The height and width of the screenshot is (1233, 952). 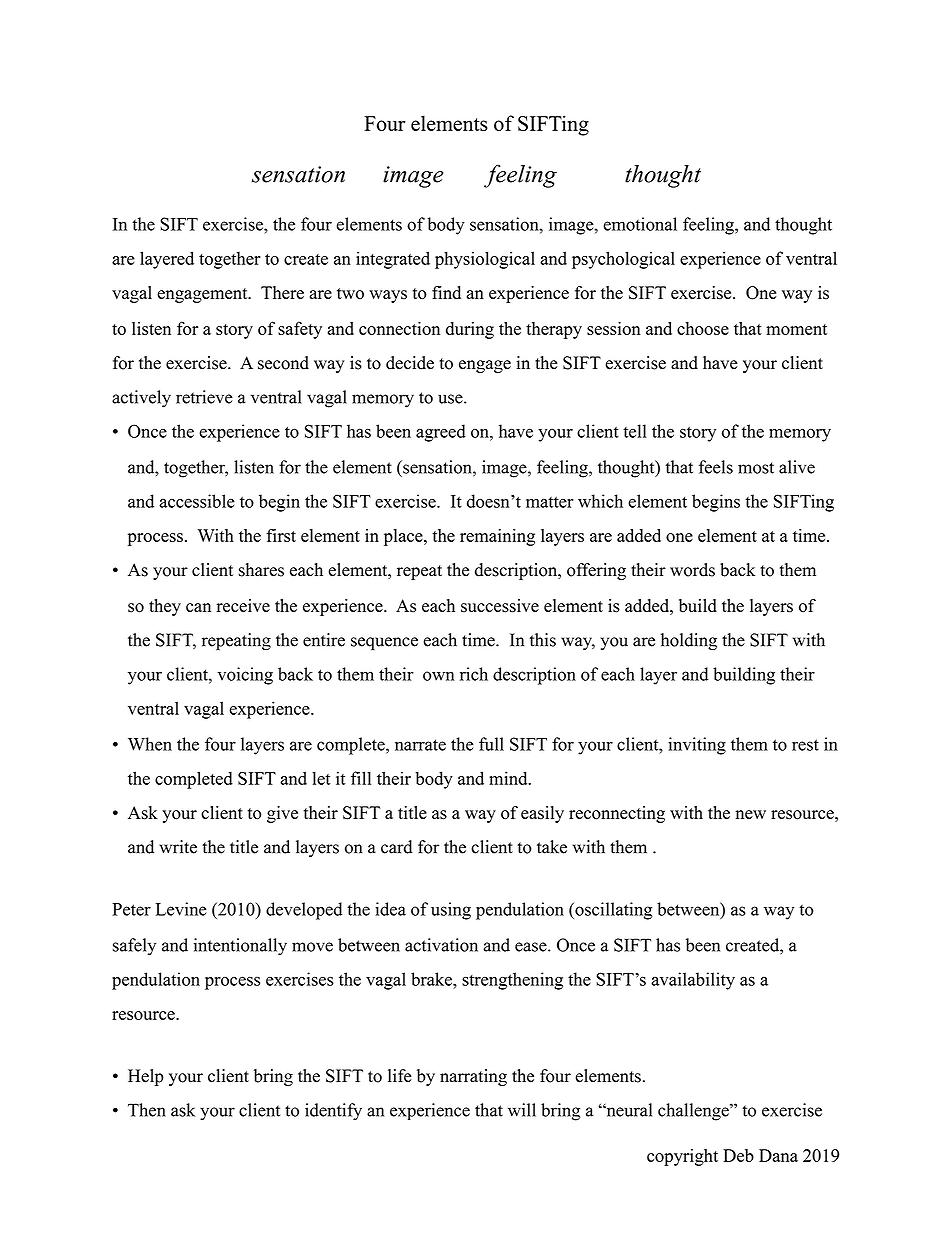 What do you see at coordinates (178, 847) in the screenshot?
I see `write` at bounding box center [178, 847].
